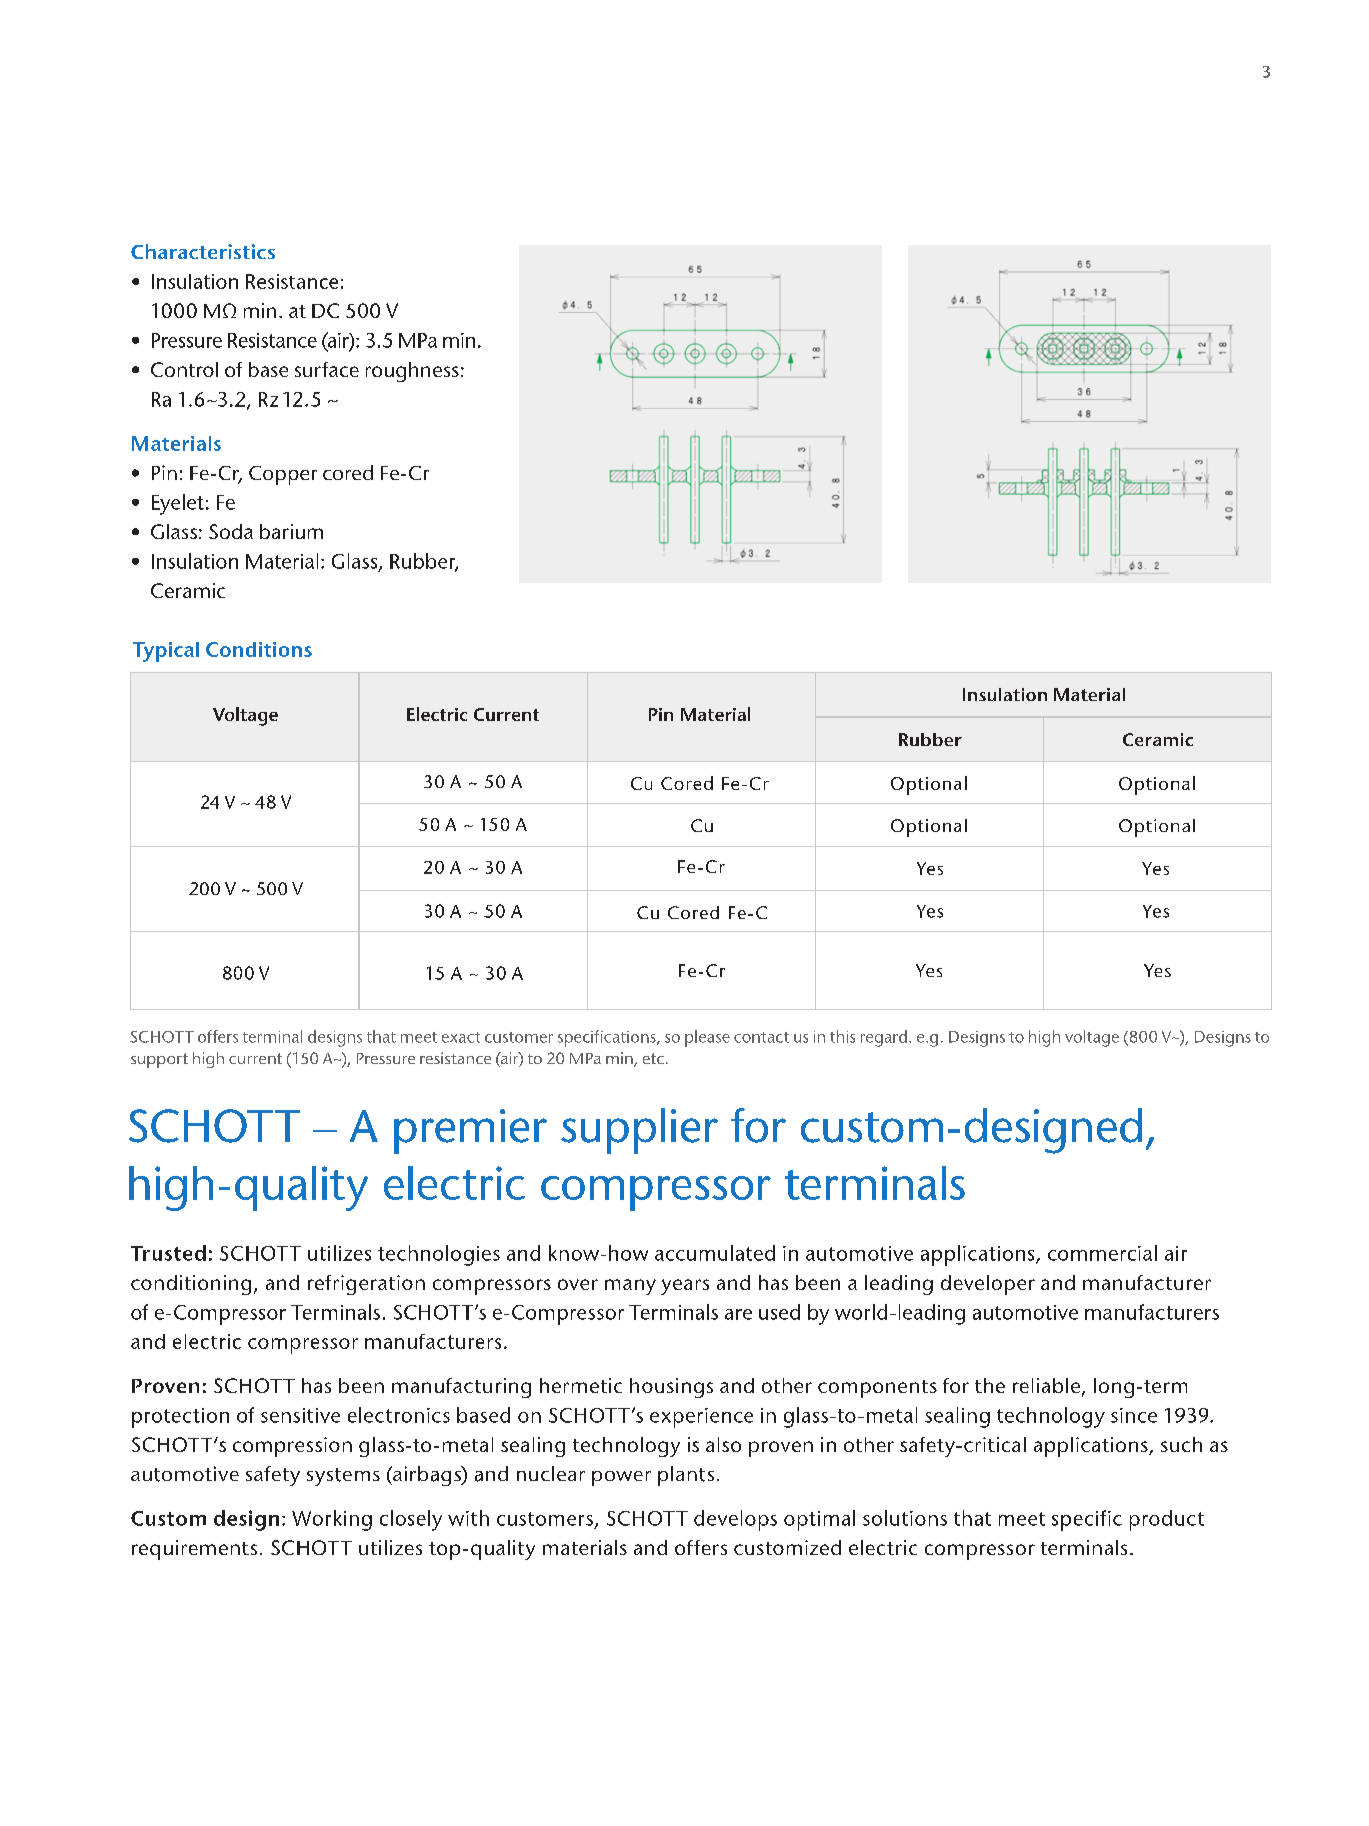  I want to click on Characteristics, so click(203, 251).
